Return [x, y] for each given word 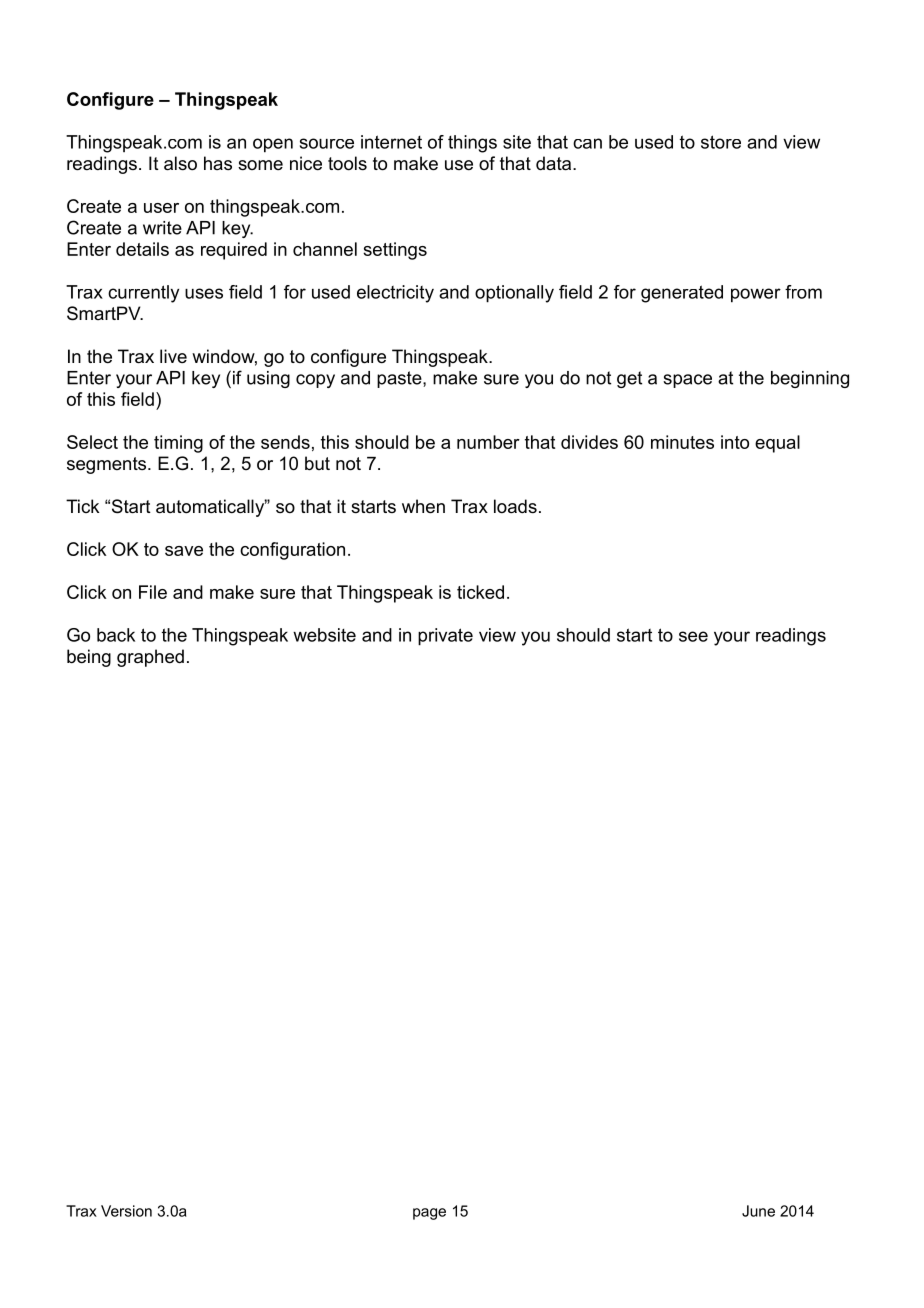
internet [391, 142]
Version [126, 1211]
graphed [150, 658]
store [721, 142]
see [693, 636]
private [445, 637]
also [180, 163]
